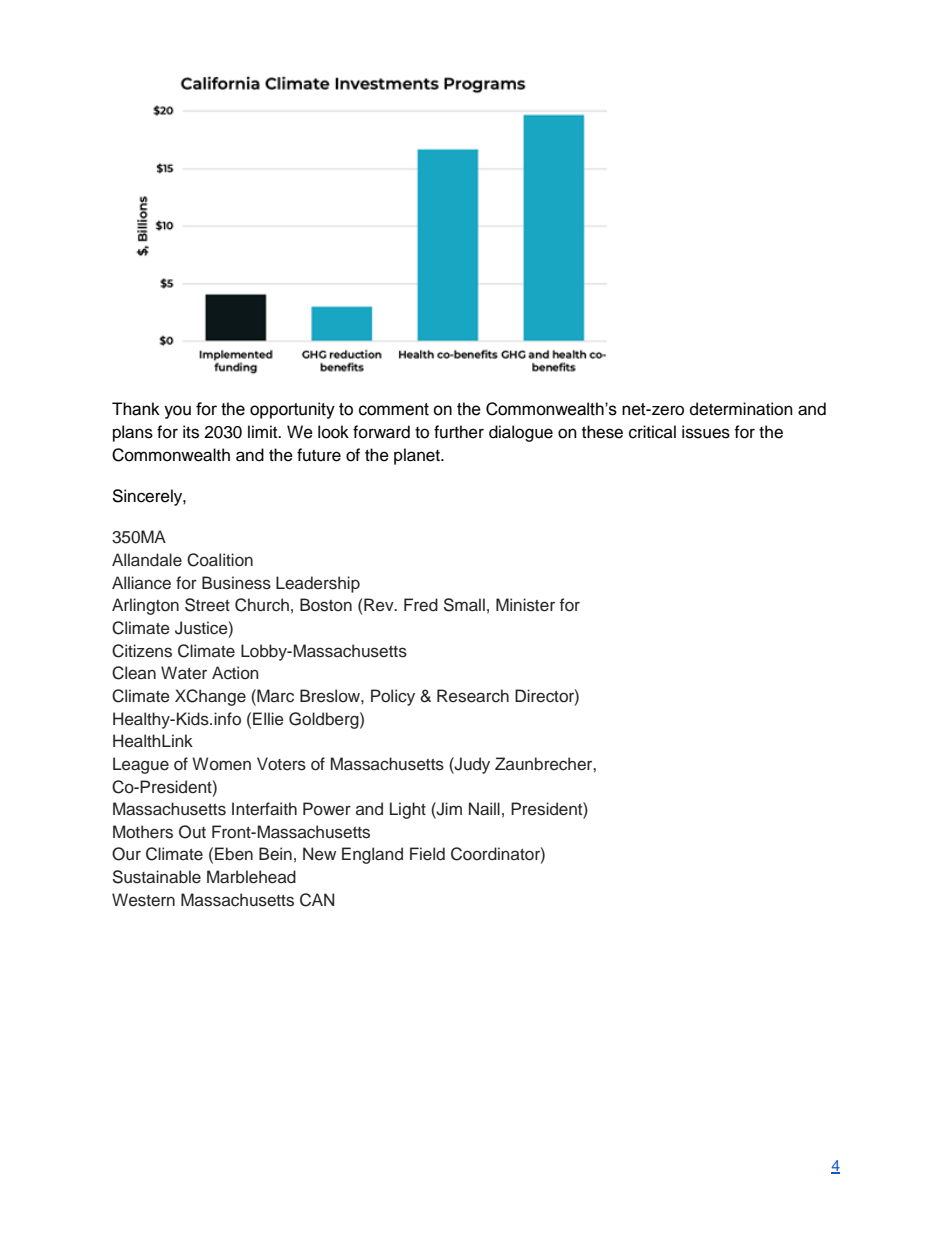  Describe the element at coordinates (191, 432) in the screenshot. I see `its` at that location.
